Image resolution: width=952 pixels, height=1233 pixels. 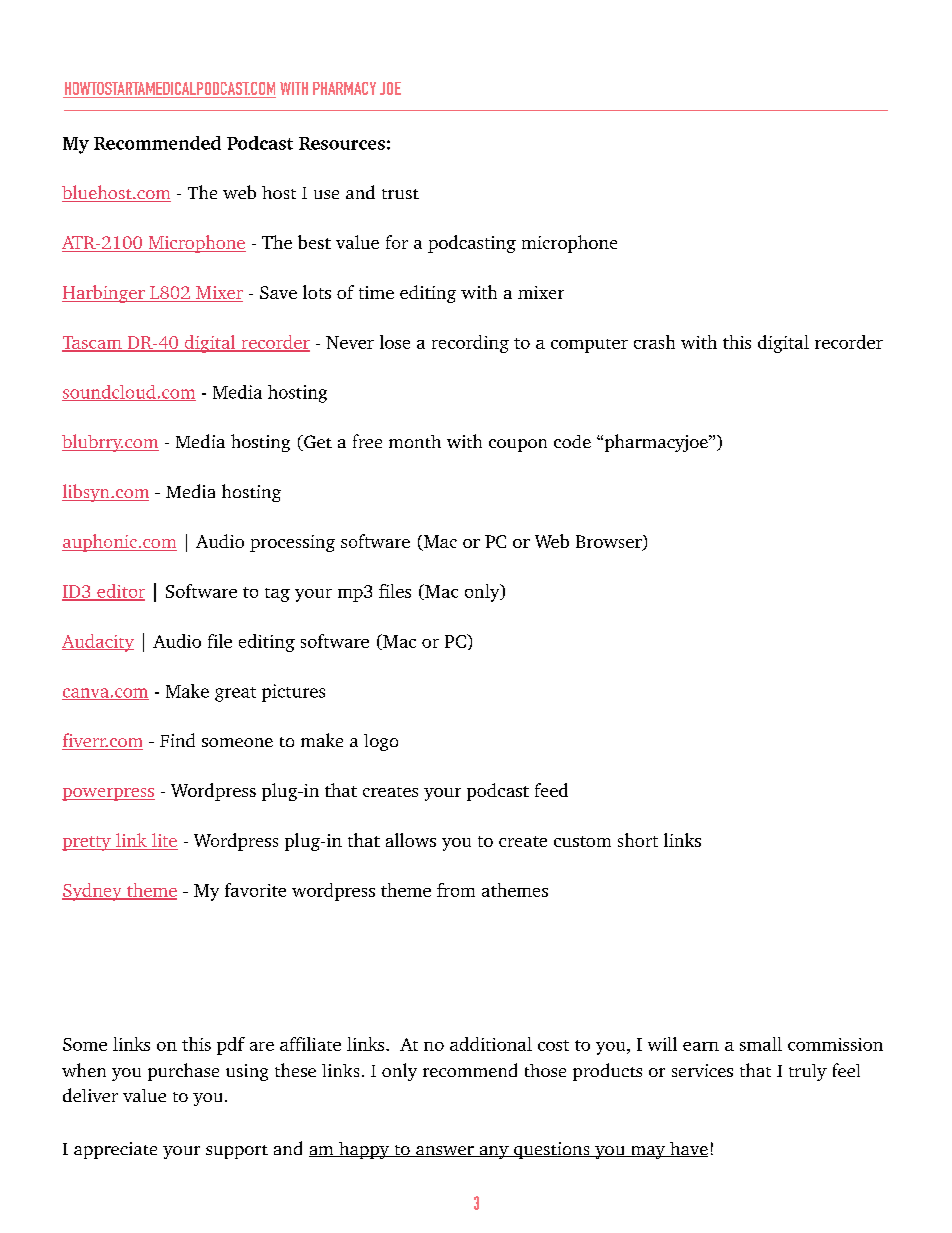 What do you see at coordinates (610, 543) in the screenshot?
I see `Browser` at bounding box center [610, 543].
